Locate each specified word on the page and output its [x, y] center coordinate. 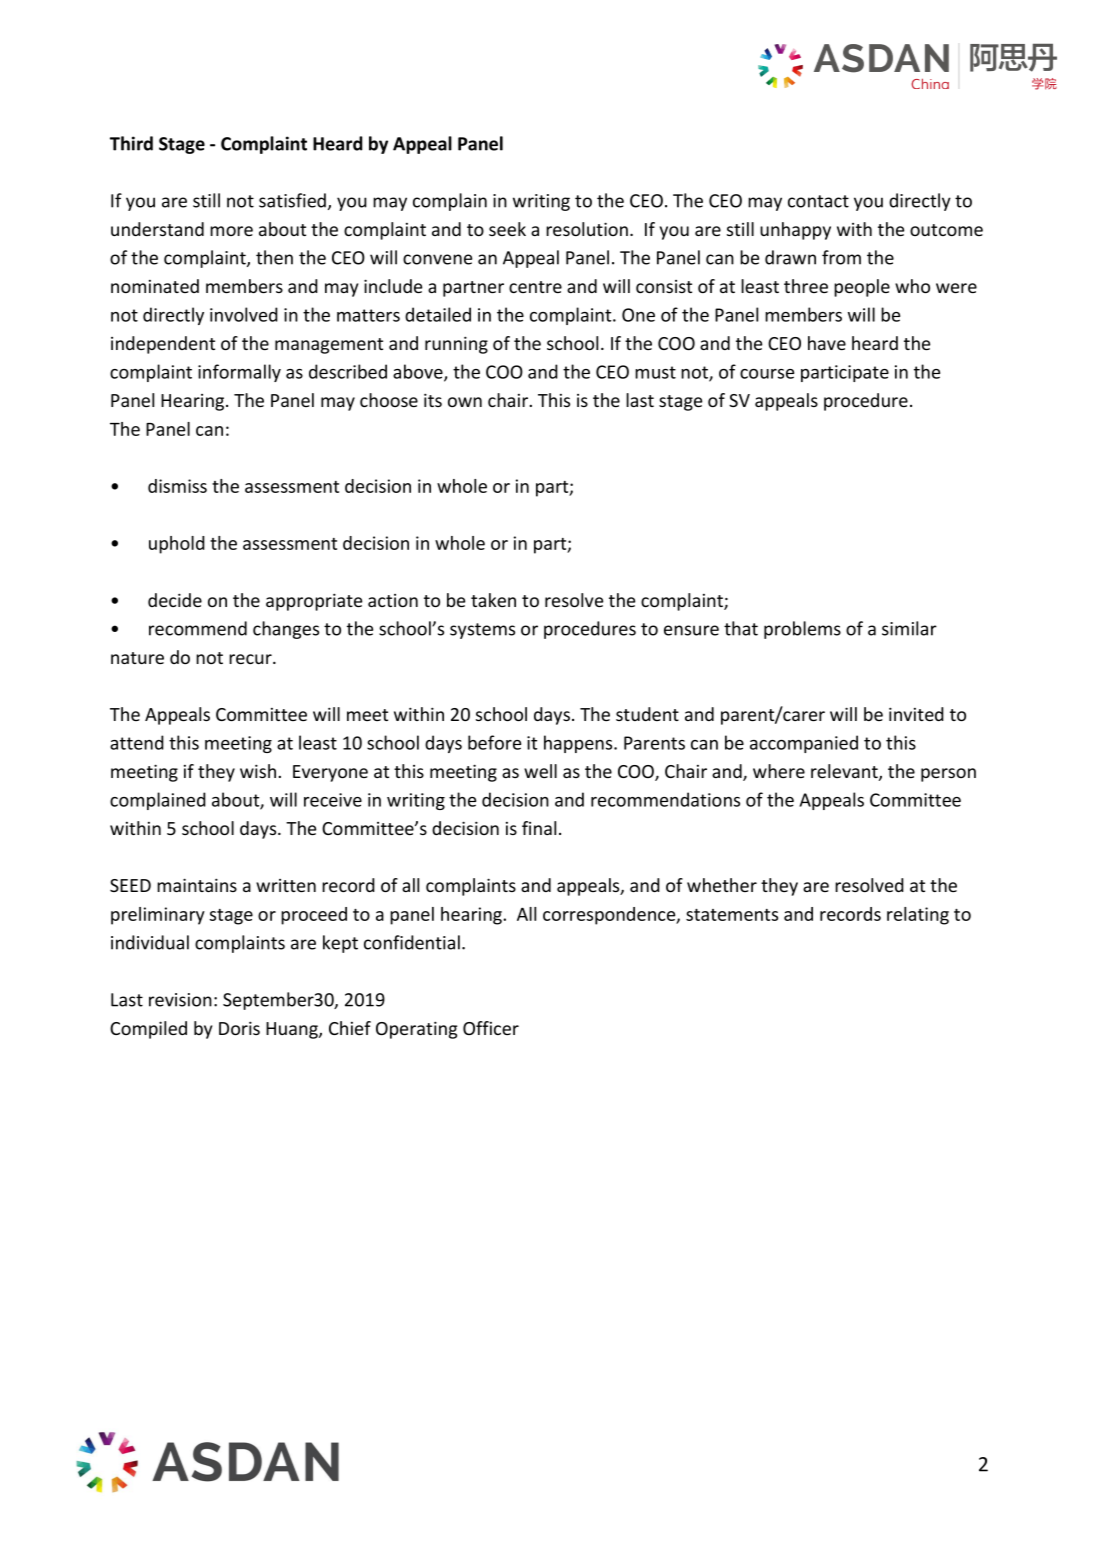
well [540, 771]
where [779, 771]
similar [909, 628]
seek [507, 229]
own [465, 402]
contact [818, 201]
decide [175, 600]
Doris [239, 1028]
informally [239, 373]
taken [493, 600]
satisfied [292, 200]
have [827, 343]
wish [258, 771]
